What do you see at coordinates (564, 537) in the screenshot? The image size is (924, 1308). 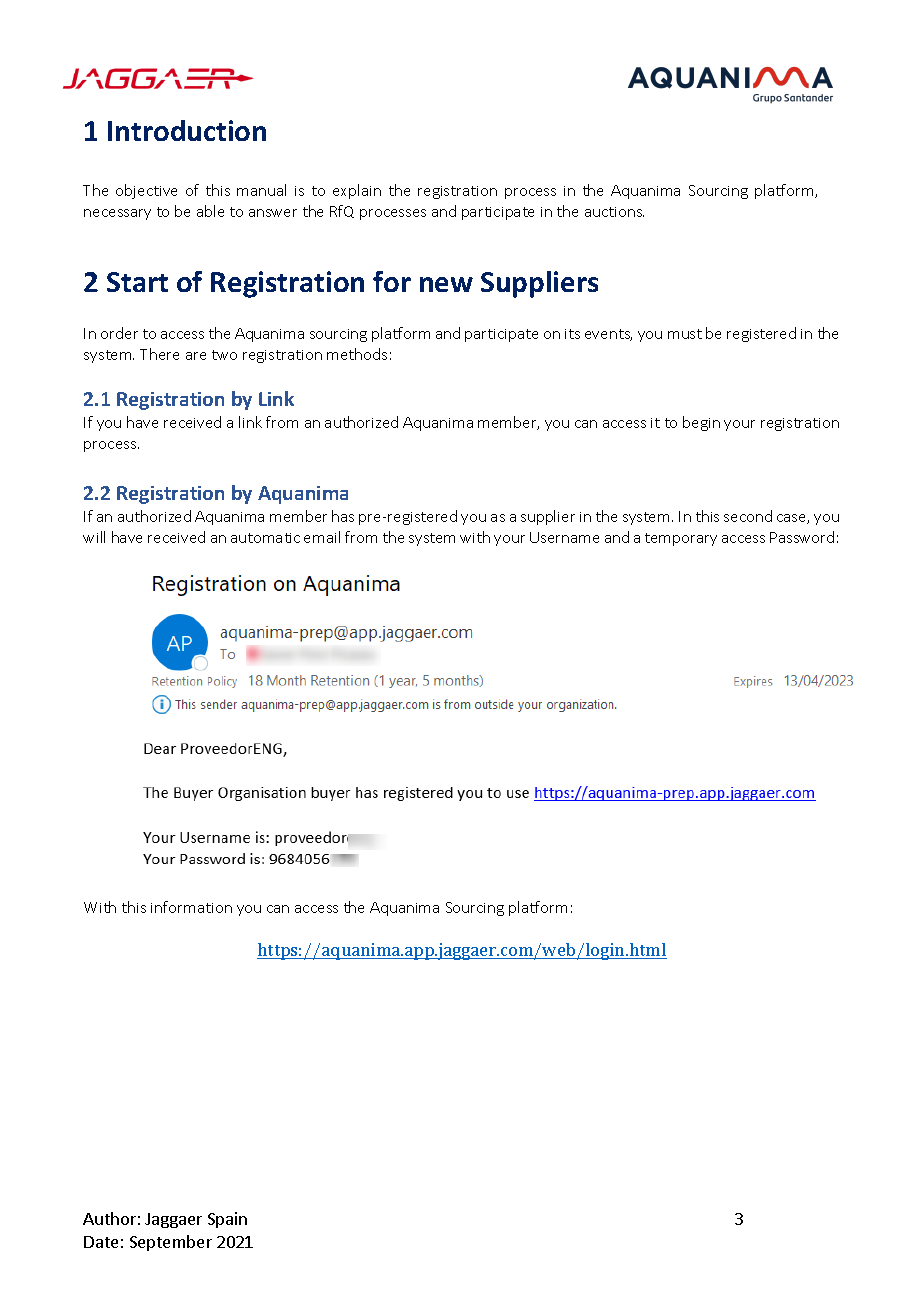 I see `Username` at bounding box center [564, 537].
